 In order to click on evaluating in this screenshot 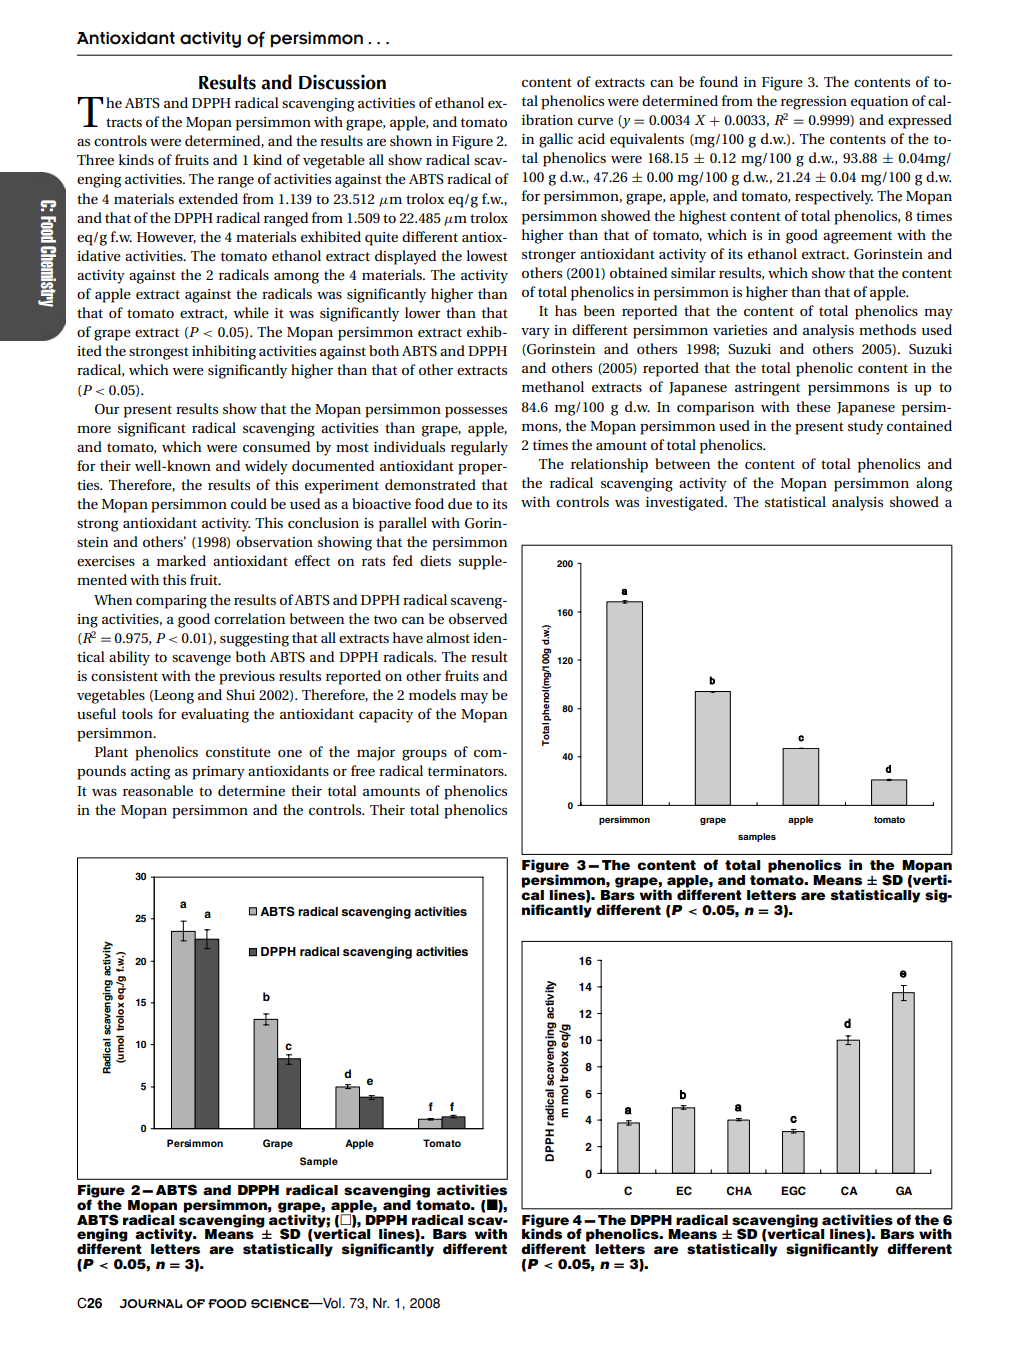, I will do `click(215, 715)`.
